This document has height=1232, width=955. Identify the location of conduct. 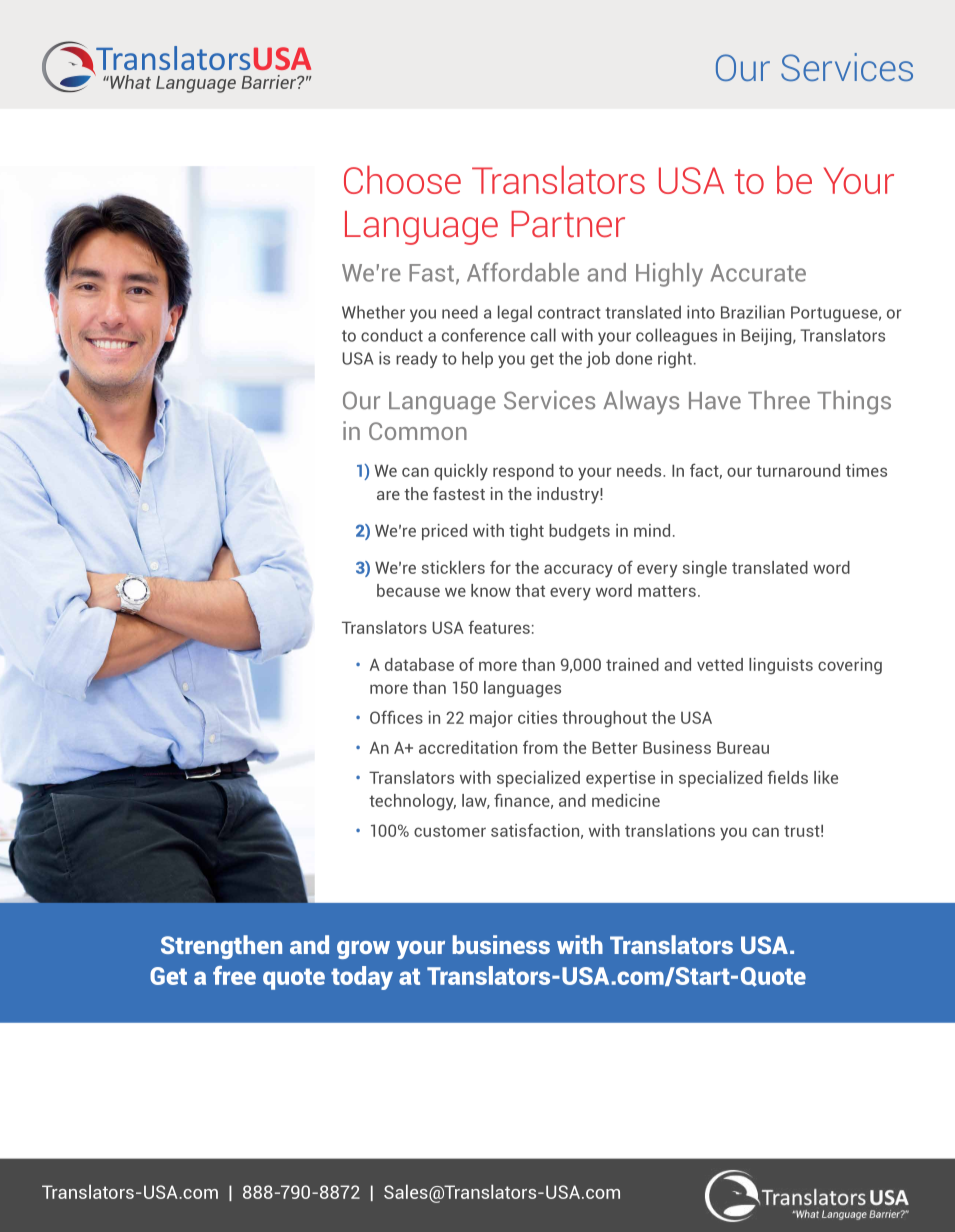
(392, 335).
